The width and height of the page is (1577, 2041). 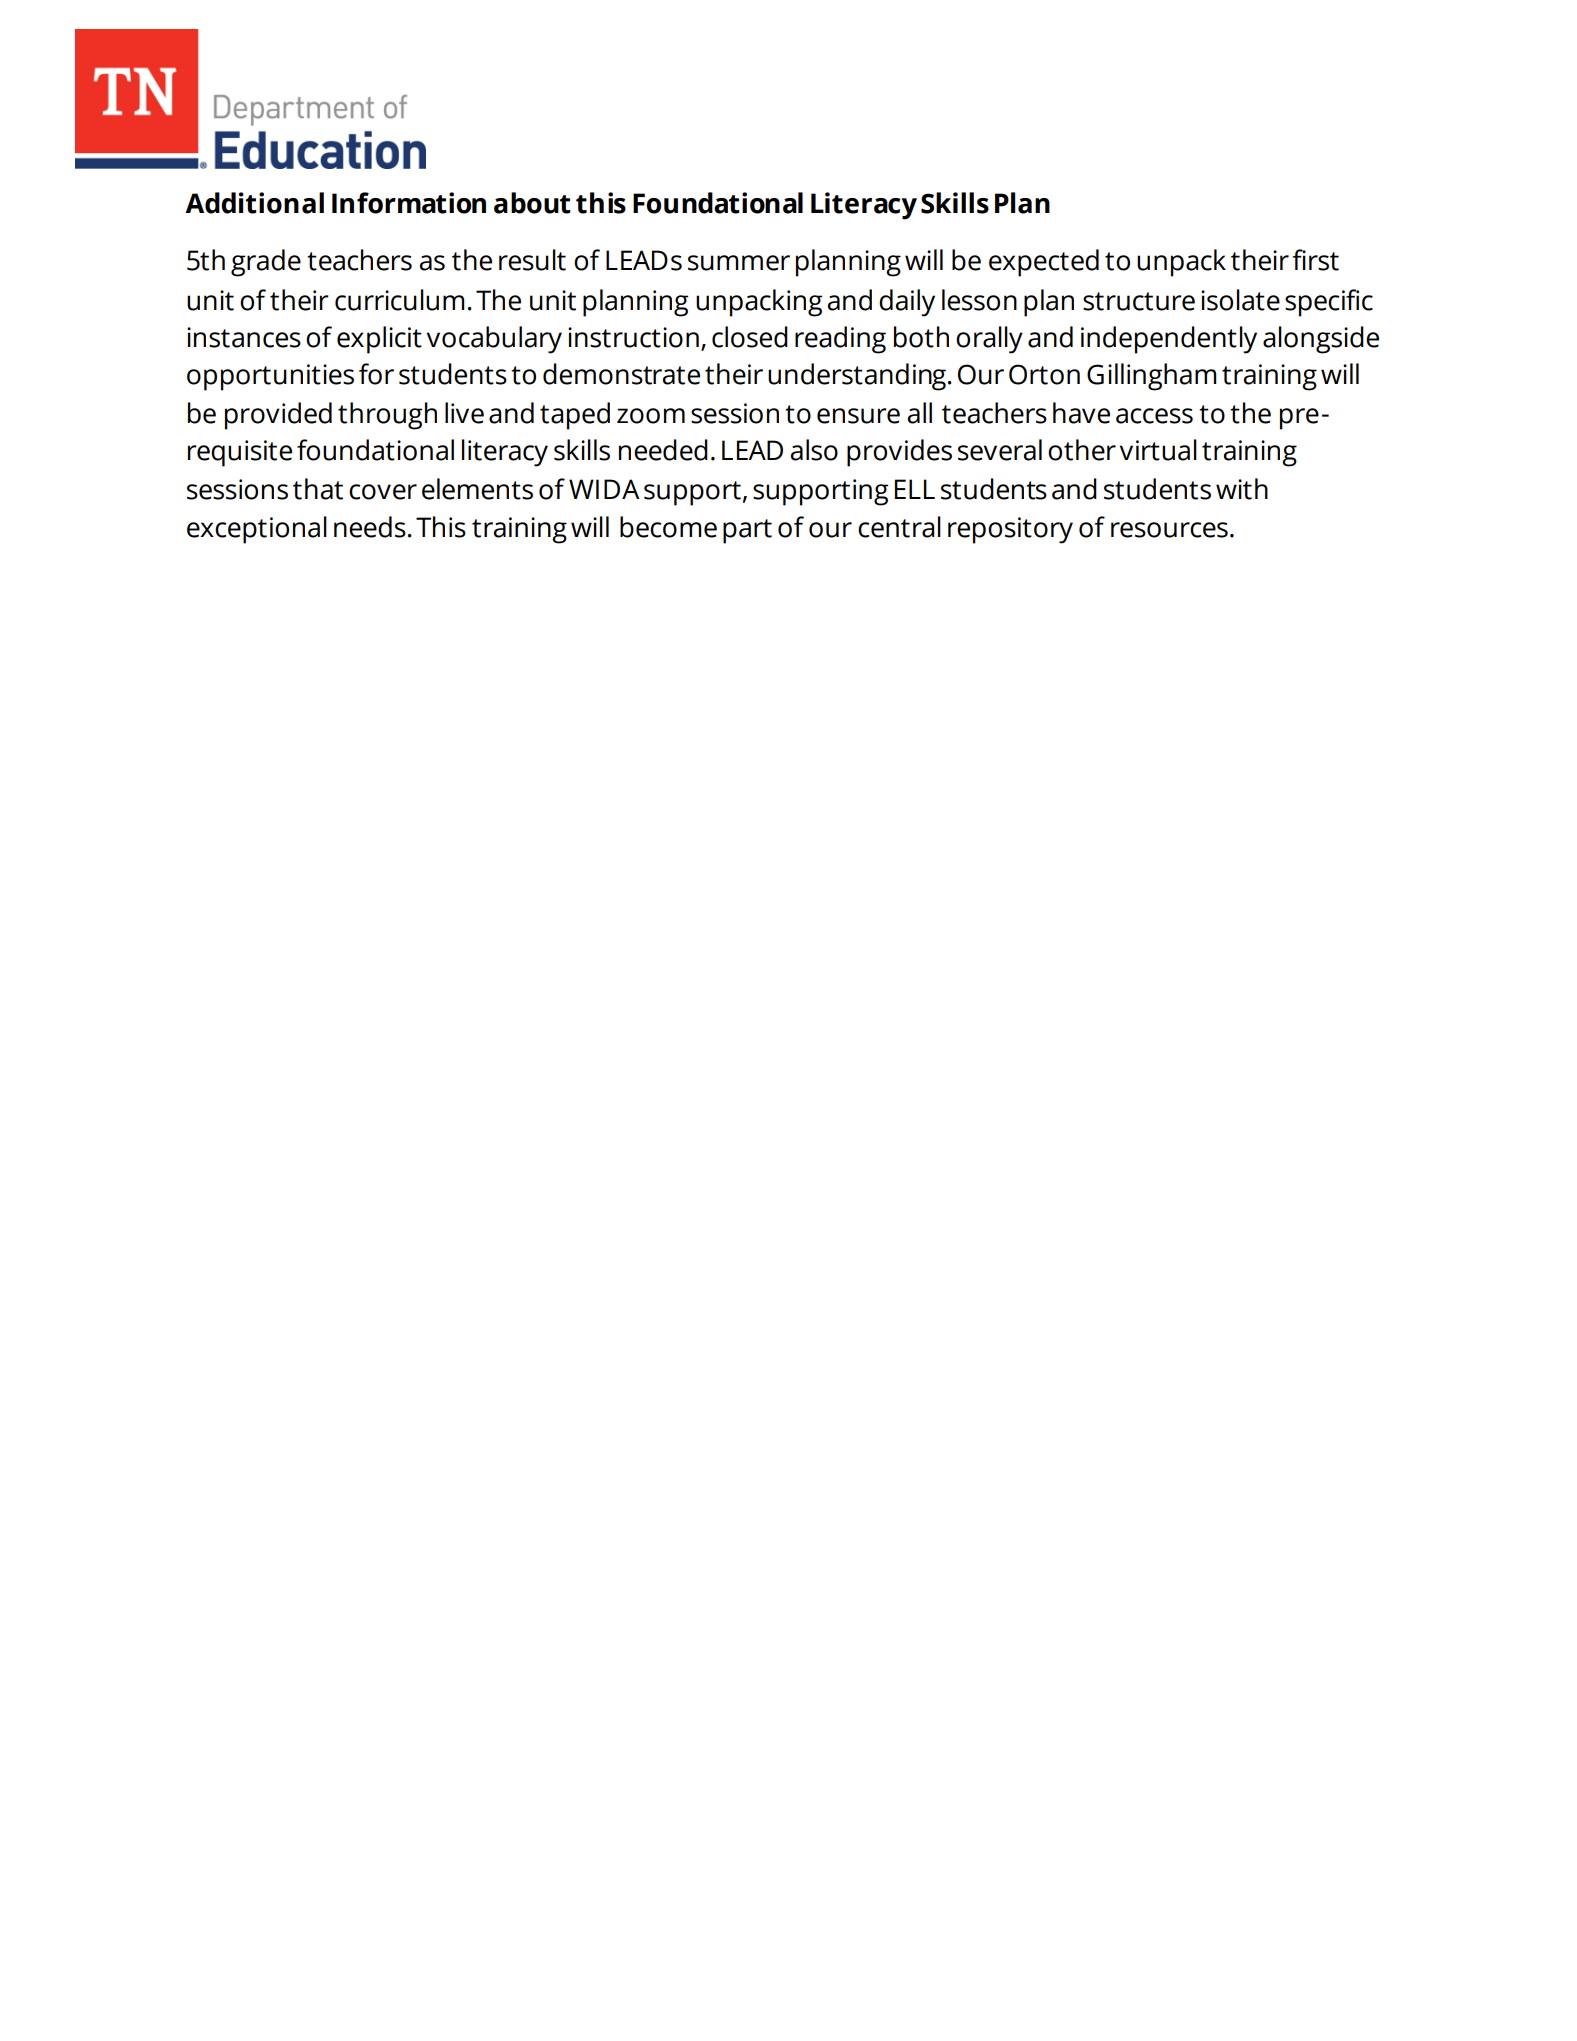 What do you see at coordinates (400, 300) in the page?
I see `curriculum` at bounding box center [400, 300].
